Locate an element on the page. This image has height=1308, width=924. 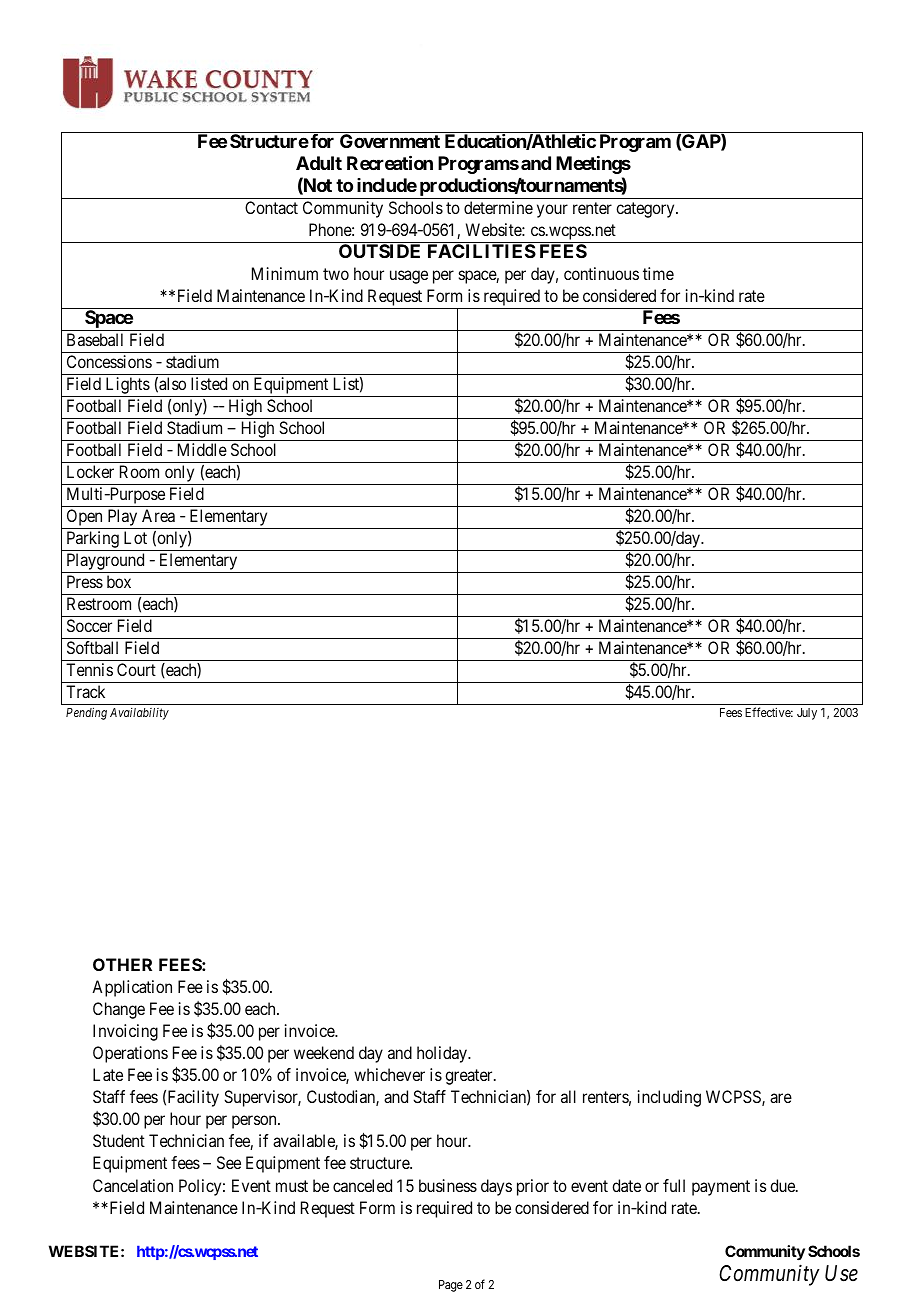
Availability is located at coordinates (139, 714).
